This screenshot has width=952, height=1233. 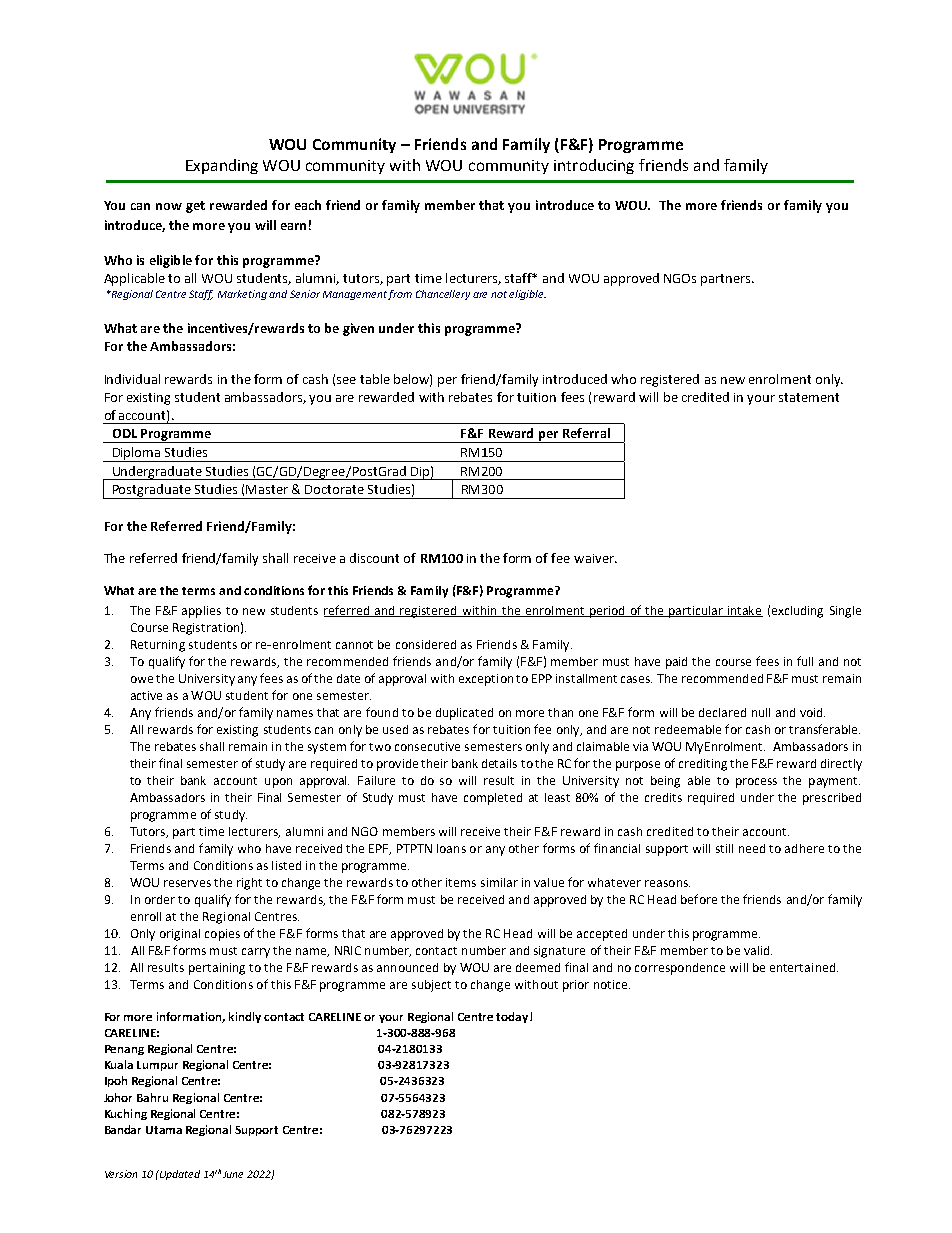 I want to click on statement, so click(x=809, y=397).
